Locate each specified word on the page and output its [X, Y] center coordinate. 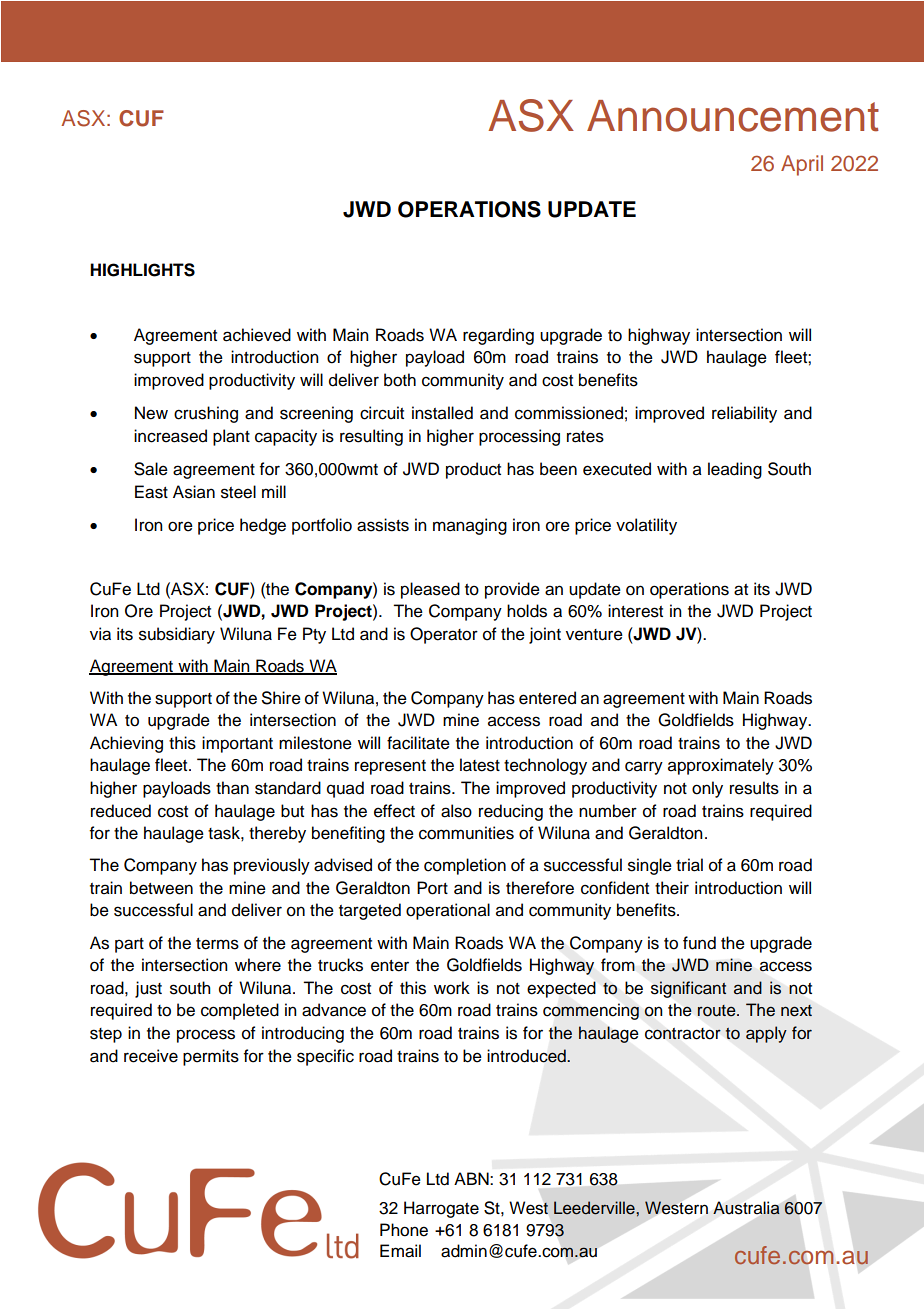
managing [470, 526]
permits [211, 1057]
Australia [746, 1208]
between [161, 888]
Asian [194, 492]
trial [689, 865]
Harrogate [441, 1209]
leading [735, 470]
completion [465, 866]
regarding [498, 336]
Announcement [733, 116]
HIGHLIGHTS [142, 270]
